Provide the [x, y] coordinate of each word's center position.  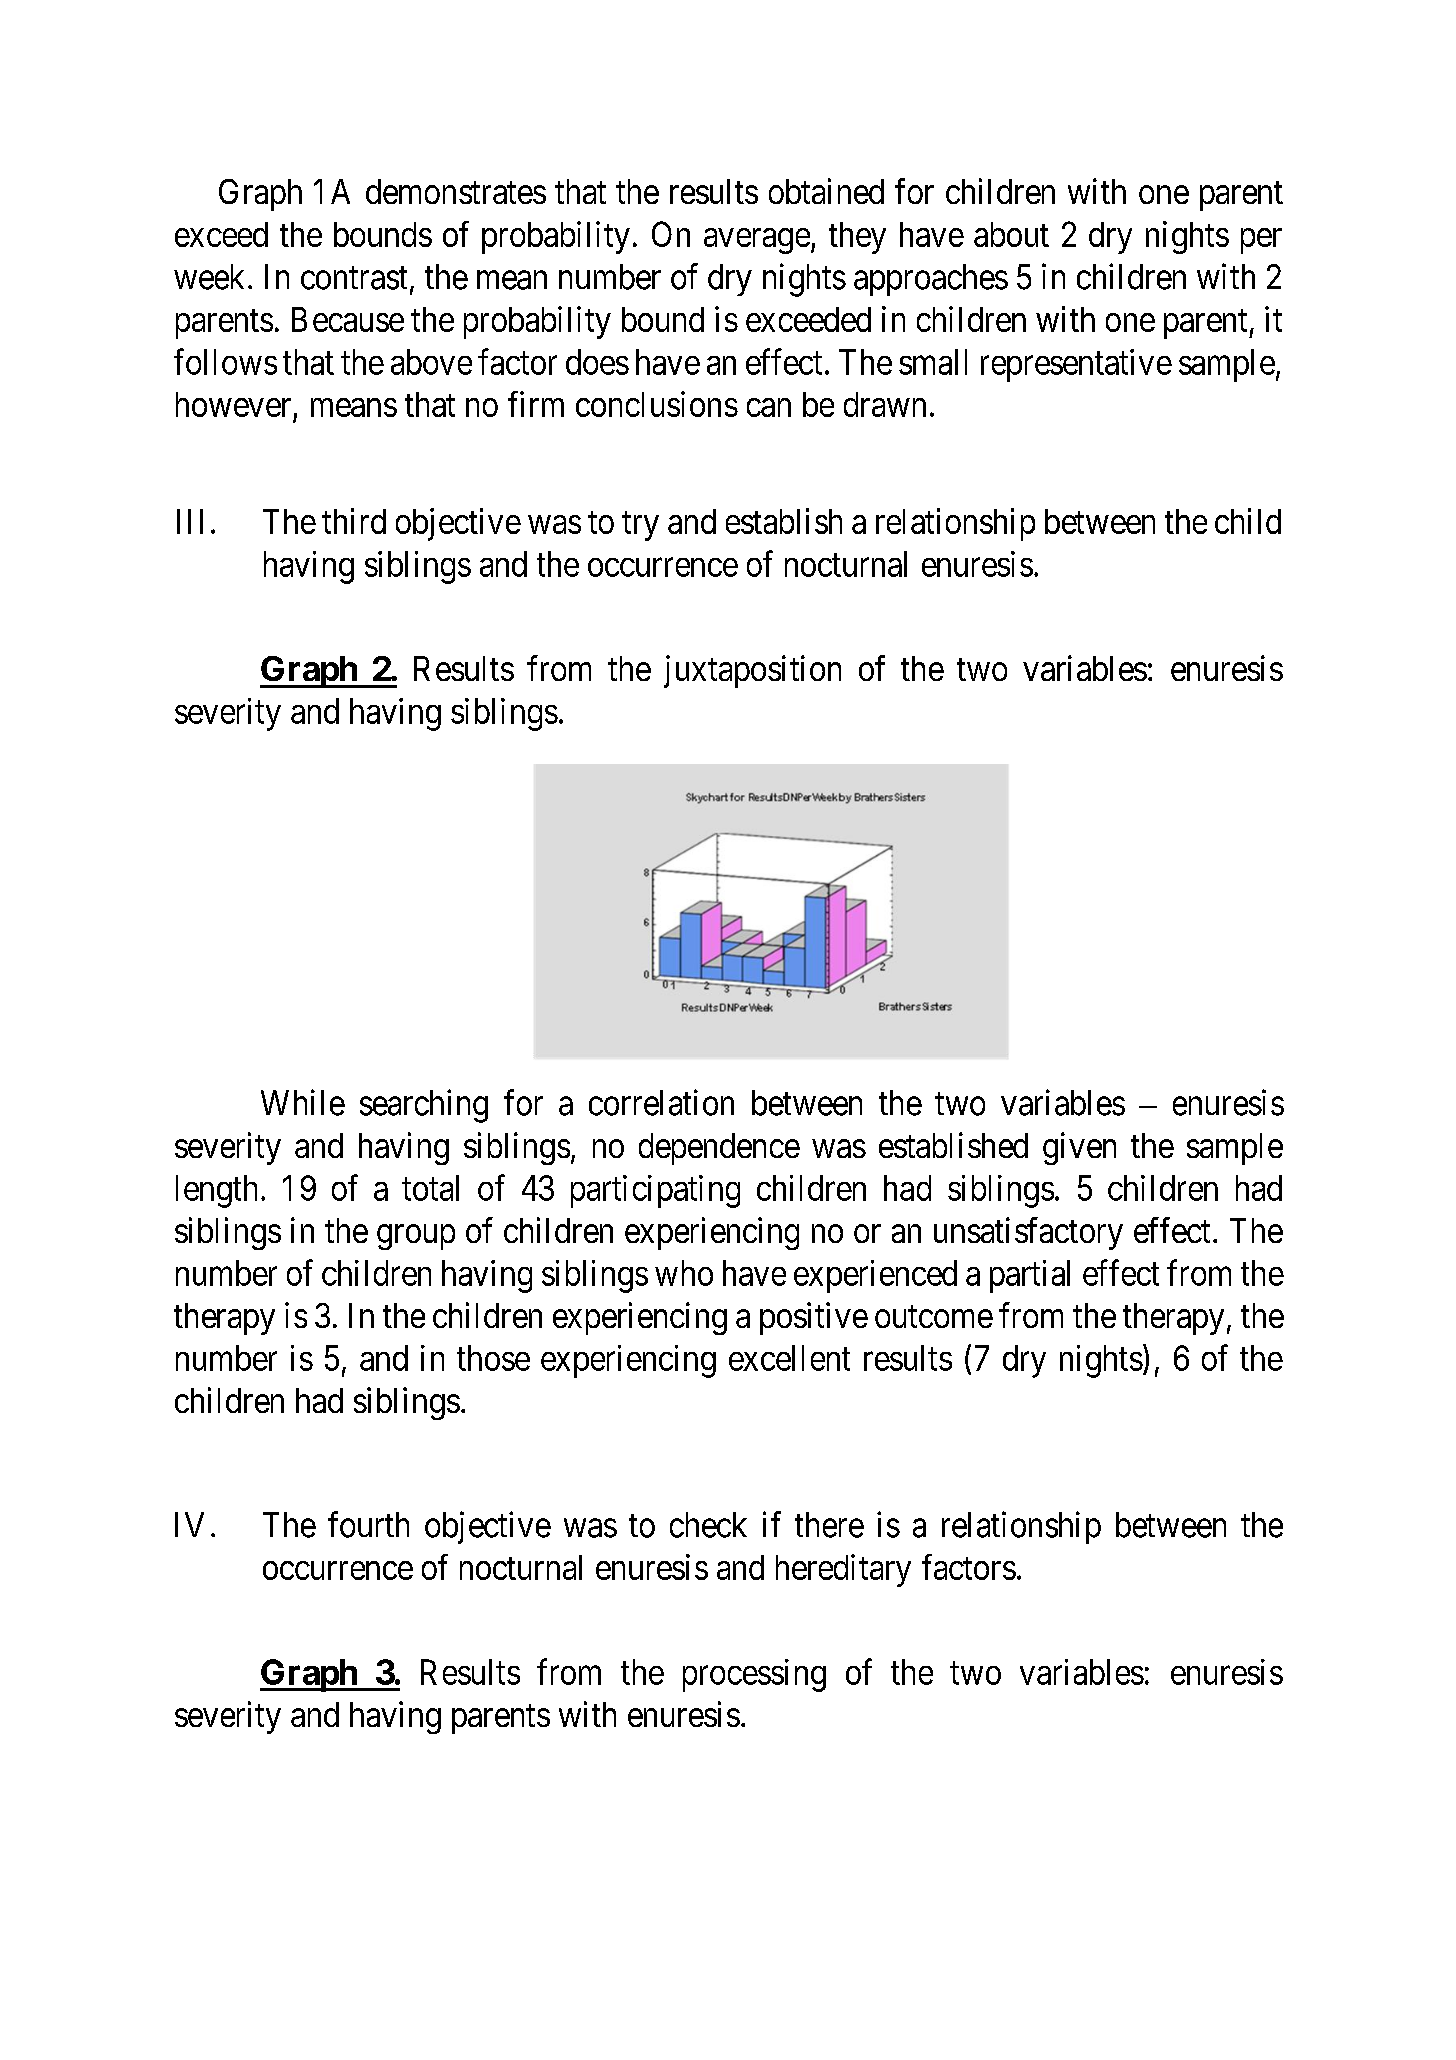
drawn [885, 404]
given [1079, 1148]
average [757, 241]
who [684, 1273]
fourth [368, 1524]
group [416, 1237]
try [640, 526]
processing [754, 1675]
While [303, 1102]
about [1011, 234]
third [354, 521]
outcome [934, 1317]
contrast [354, 278]
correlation [661, 1102]
